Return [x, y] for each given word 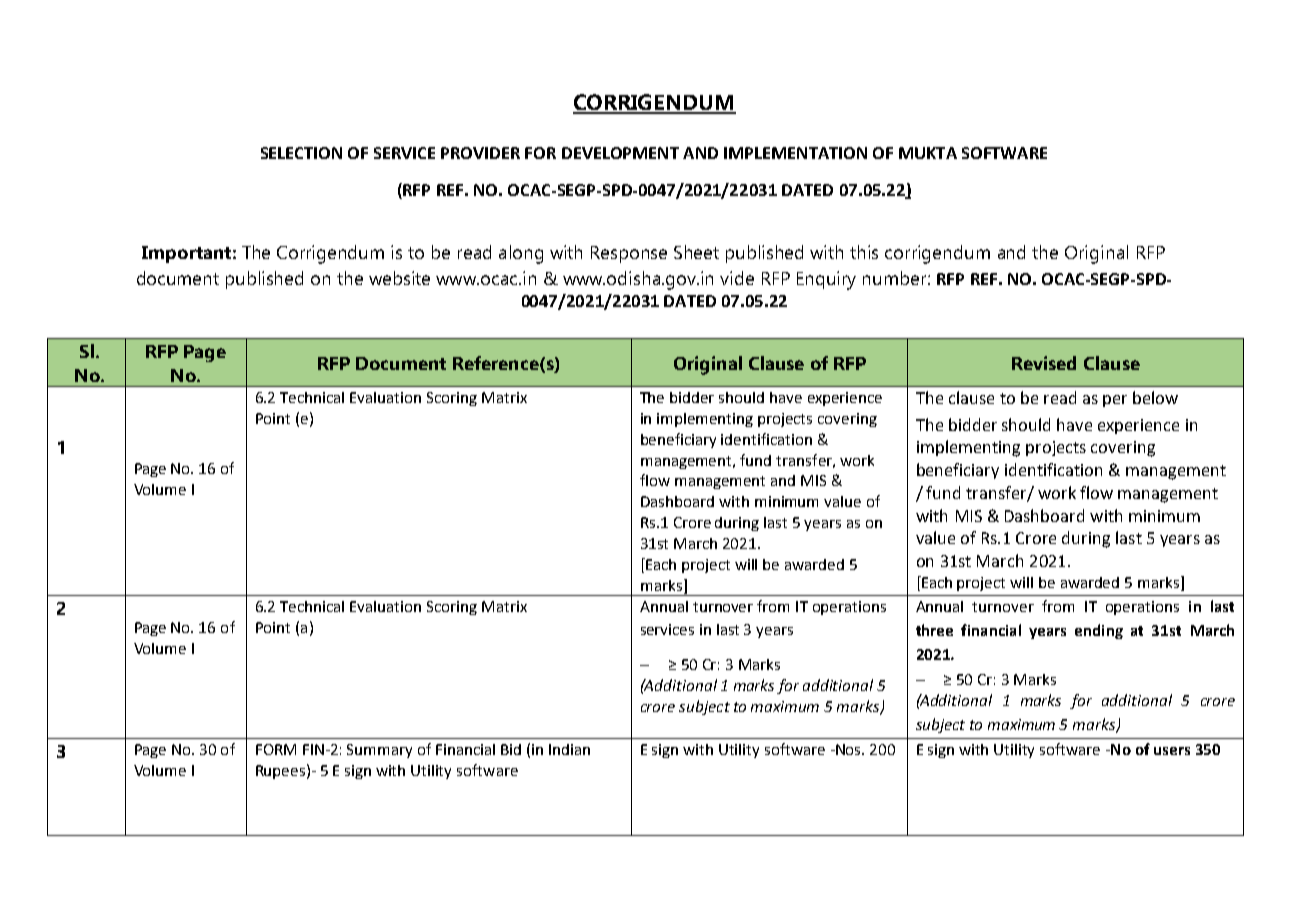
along [521, 254]
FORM [276, 749]
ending [1099, 631]
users [1172, 751]
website [399, 278]
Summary [379, 751]
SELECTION [301, 153]
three [934, 630]
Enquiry [826, 280]
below [1155, 397]
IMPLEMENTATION [795, 153]
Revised [1044, 363]
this [864, 252]
